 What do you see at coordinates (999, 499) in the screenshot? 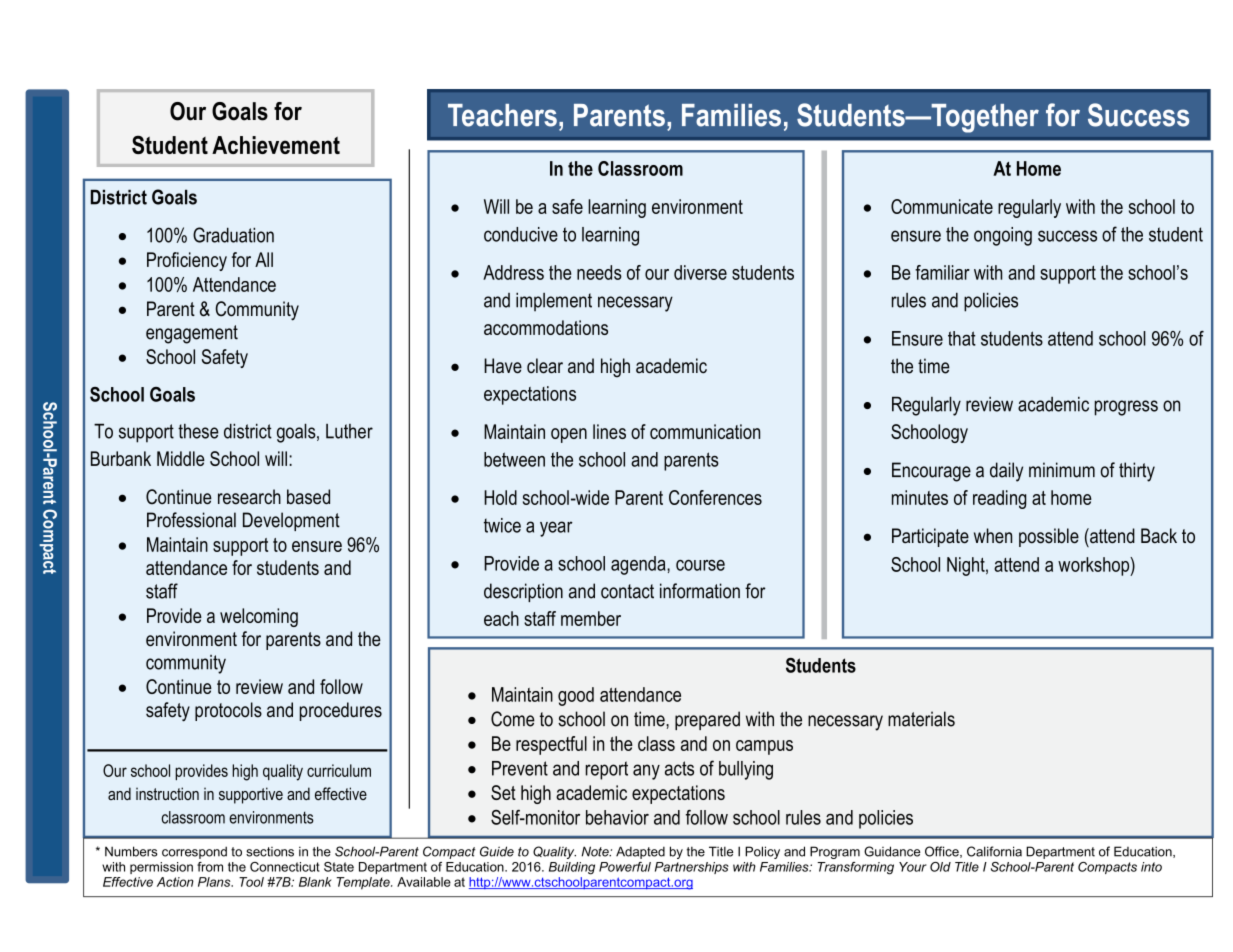
I see `reading` at bounding box center [999, 499].
